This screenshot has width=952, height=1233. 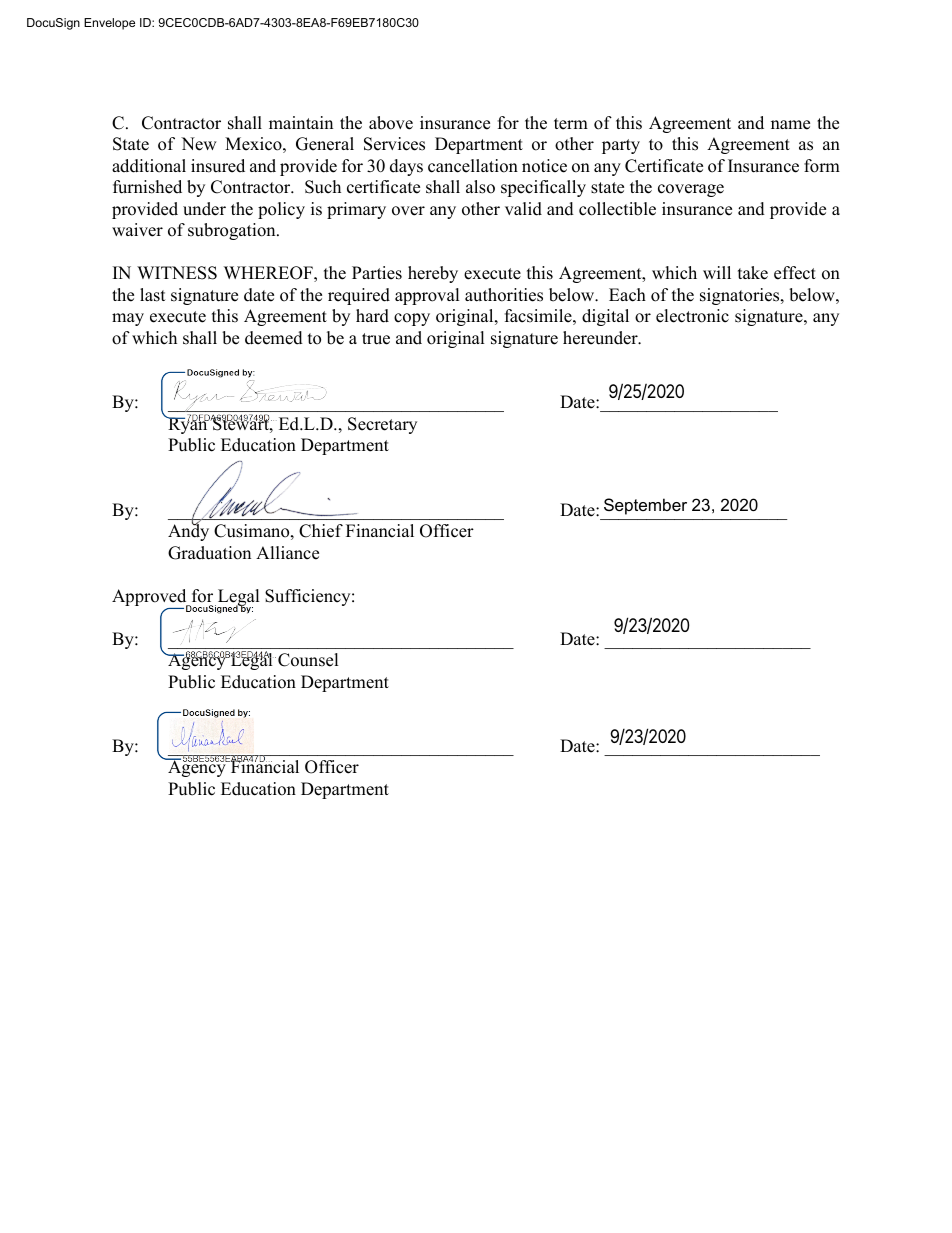 What do you see at coordinates (199, 144) in the screenshot?
I see `New` at bounding box center [199, 144].
